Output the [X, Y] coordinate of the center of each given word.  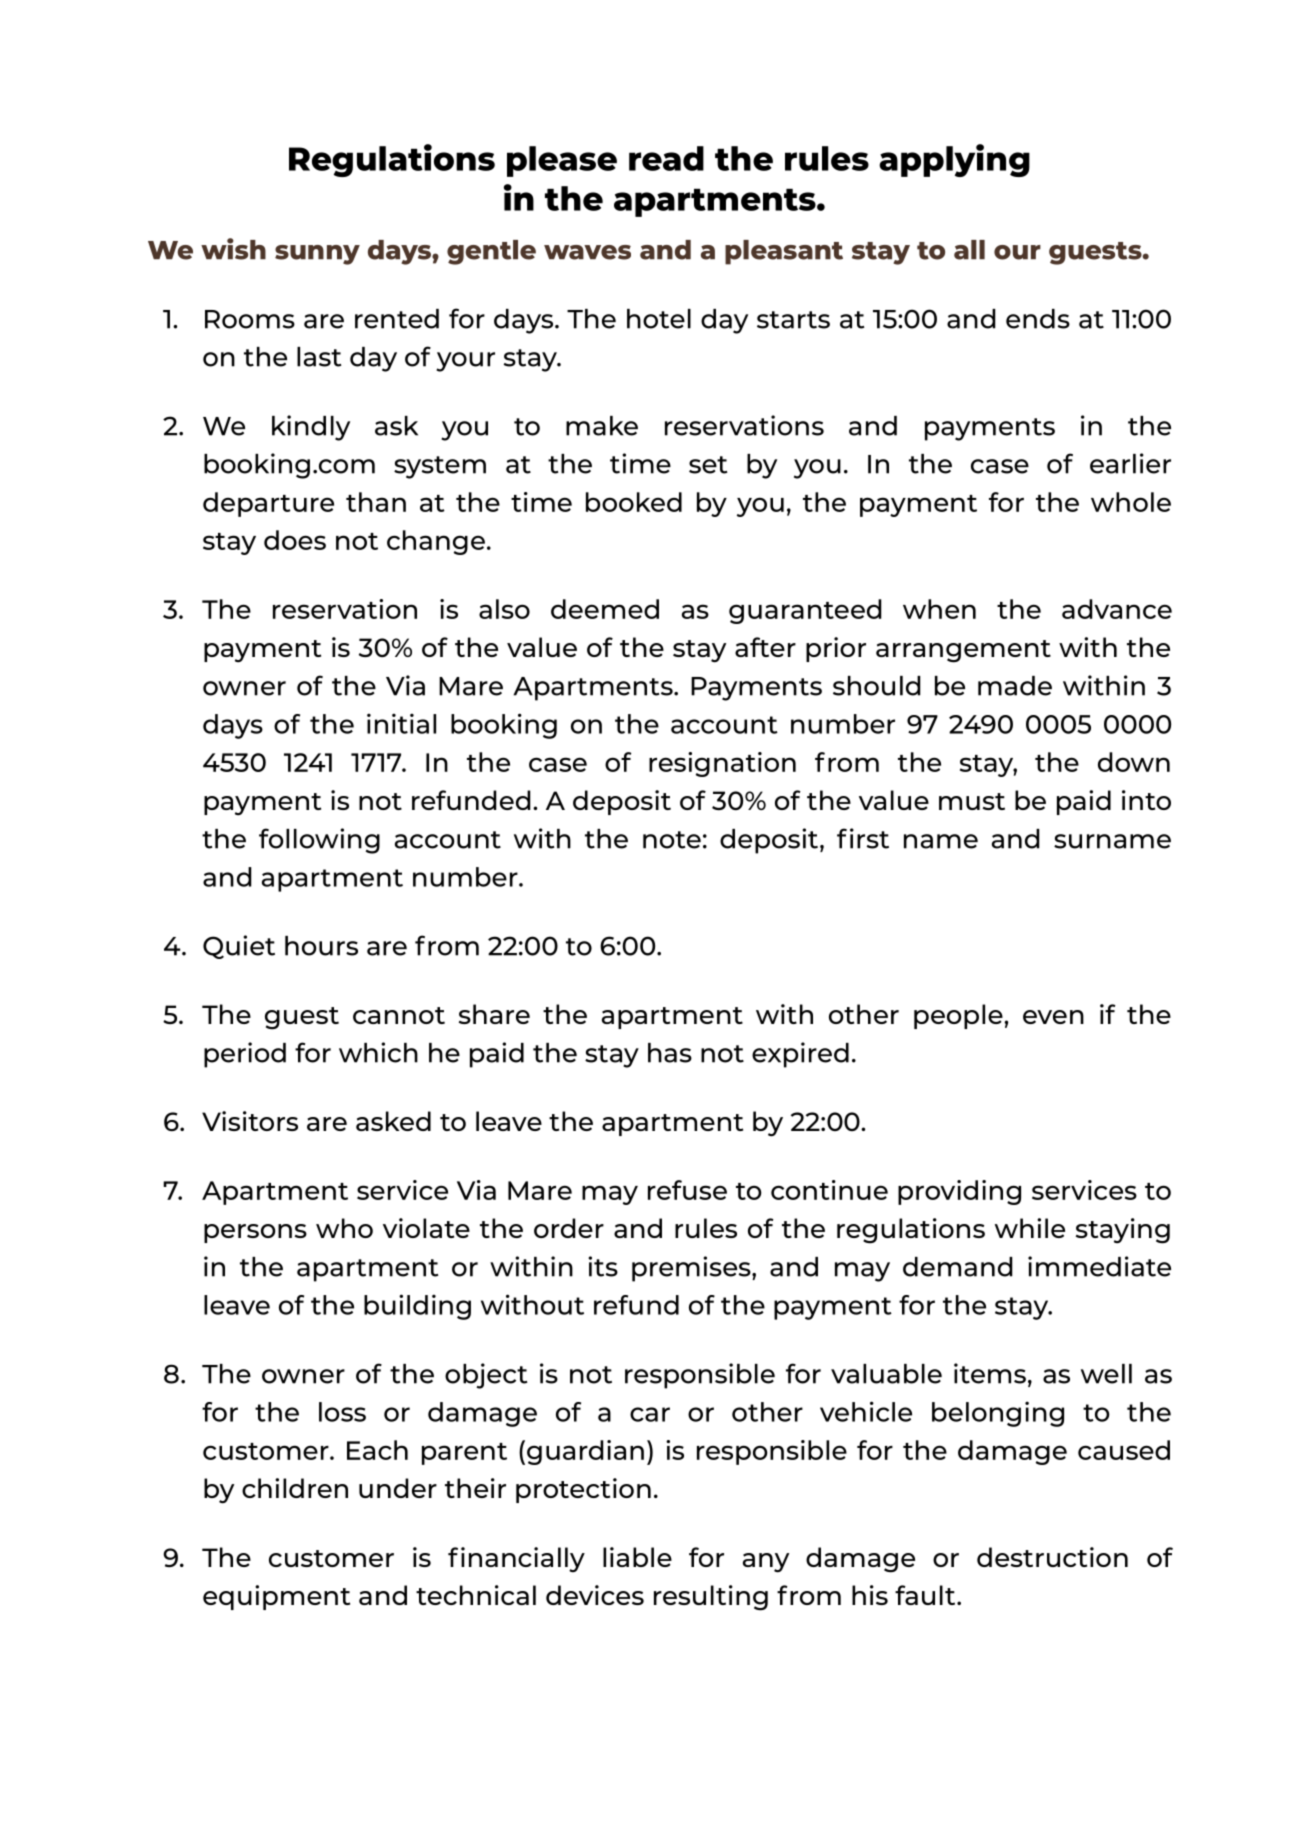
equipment [276, 1597]
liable [637, 1557]
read [666, 158]
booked [634, 502]
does [295, 540]
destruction [1052, 1557]
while [1030, 1228]
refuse [687, 1190]
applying [954, 160]
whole [1131, 502]
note [672, 840]
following [319, 841]
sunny [317, 255]
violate [426, 1228]
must [972, 801]
